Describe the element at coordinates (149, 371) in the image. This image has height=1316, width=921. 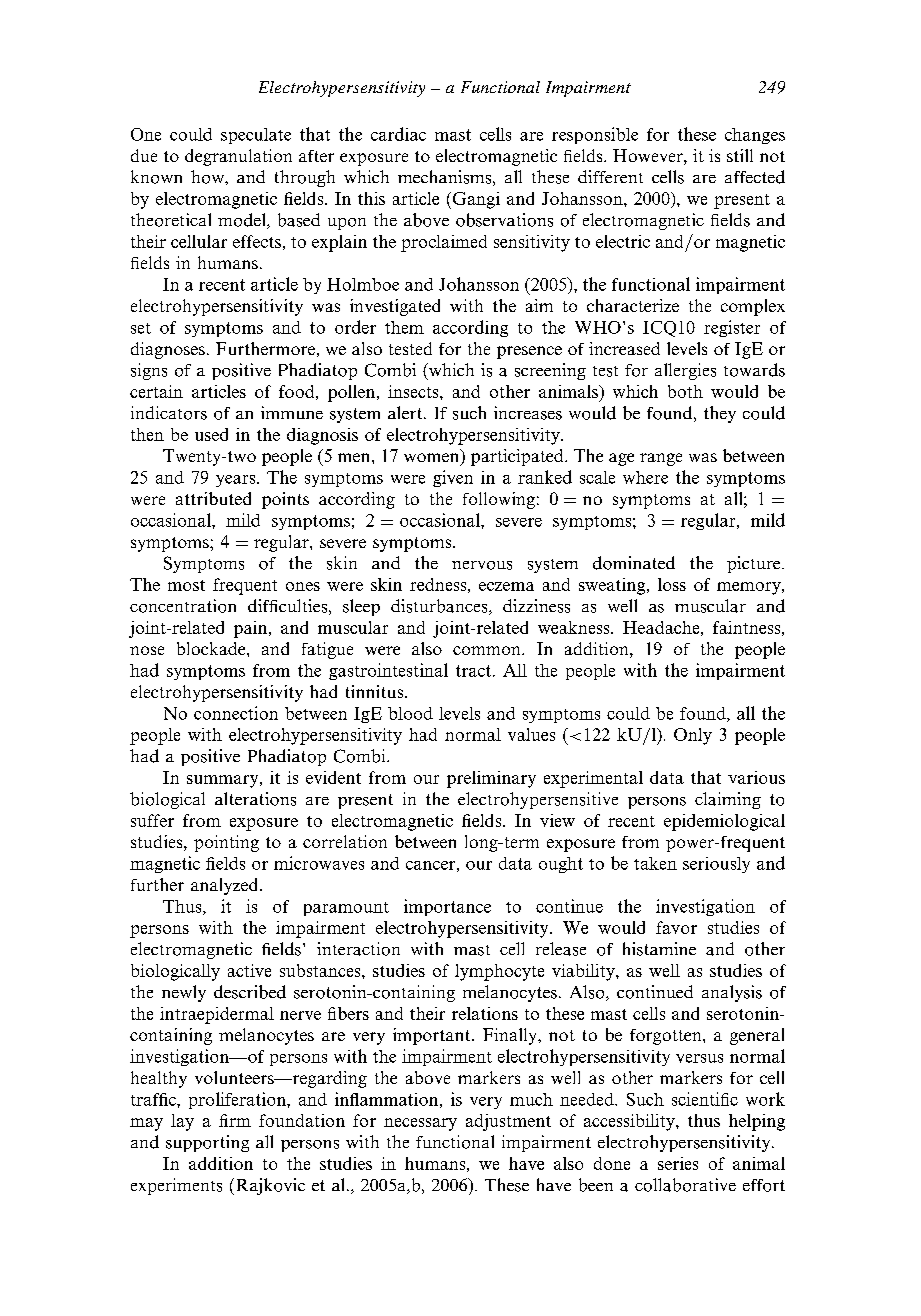
I see `signs` at that location.
